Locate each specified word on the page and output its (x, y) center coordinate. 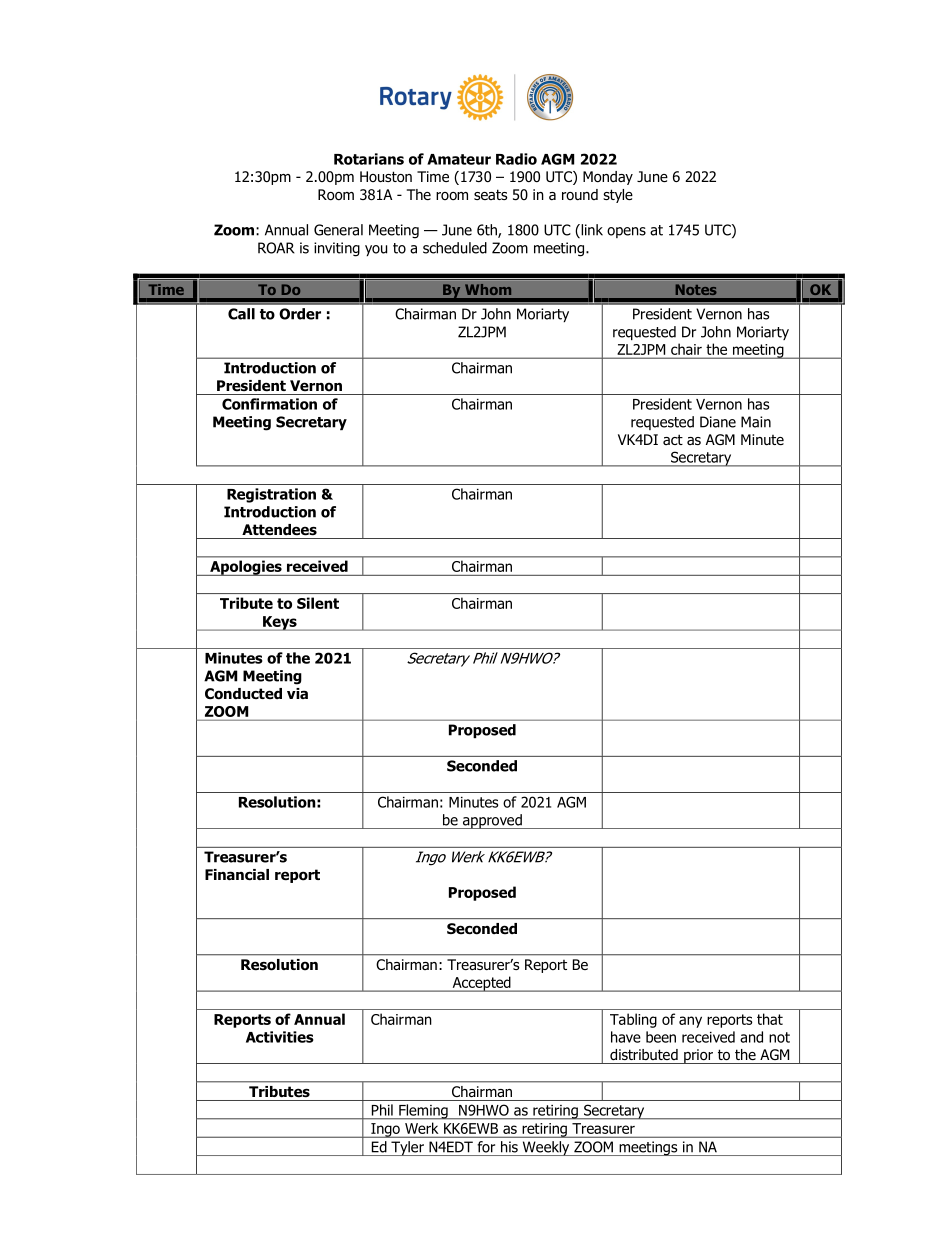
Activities (280, 1037)
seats (490, 194)
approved (492, 821)
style (618, 196)
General (338, 230)
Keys (280, 623)
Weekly (546, 1148)
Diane (718, 422)
